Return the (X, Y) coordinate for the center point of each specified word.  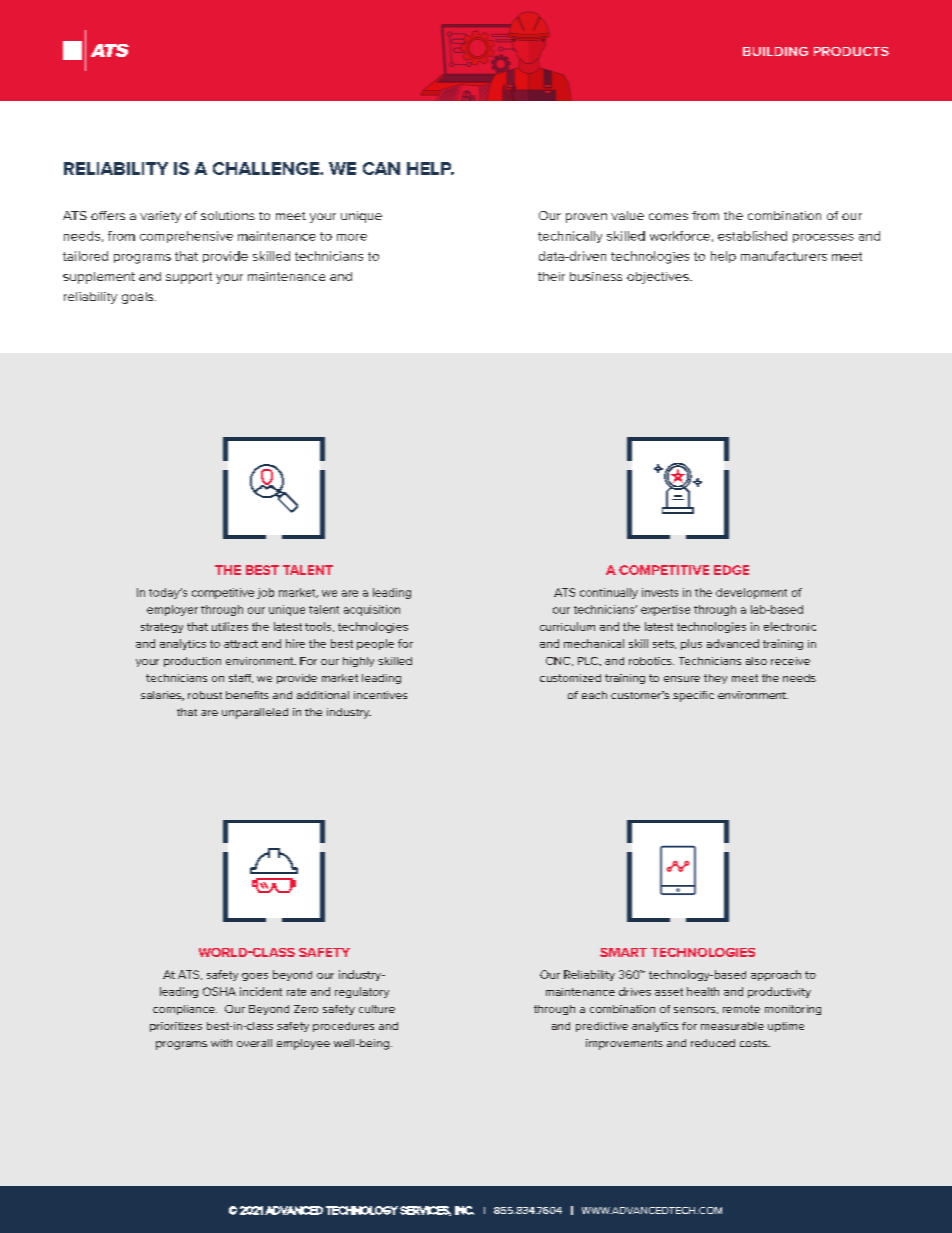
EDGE (731, 570)
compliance (185, 1010)
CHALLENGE (267, 168)
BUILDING (775, 51)
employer (172, 610)
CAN (381, 168)
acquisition (372, 610)
